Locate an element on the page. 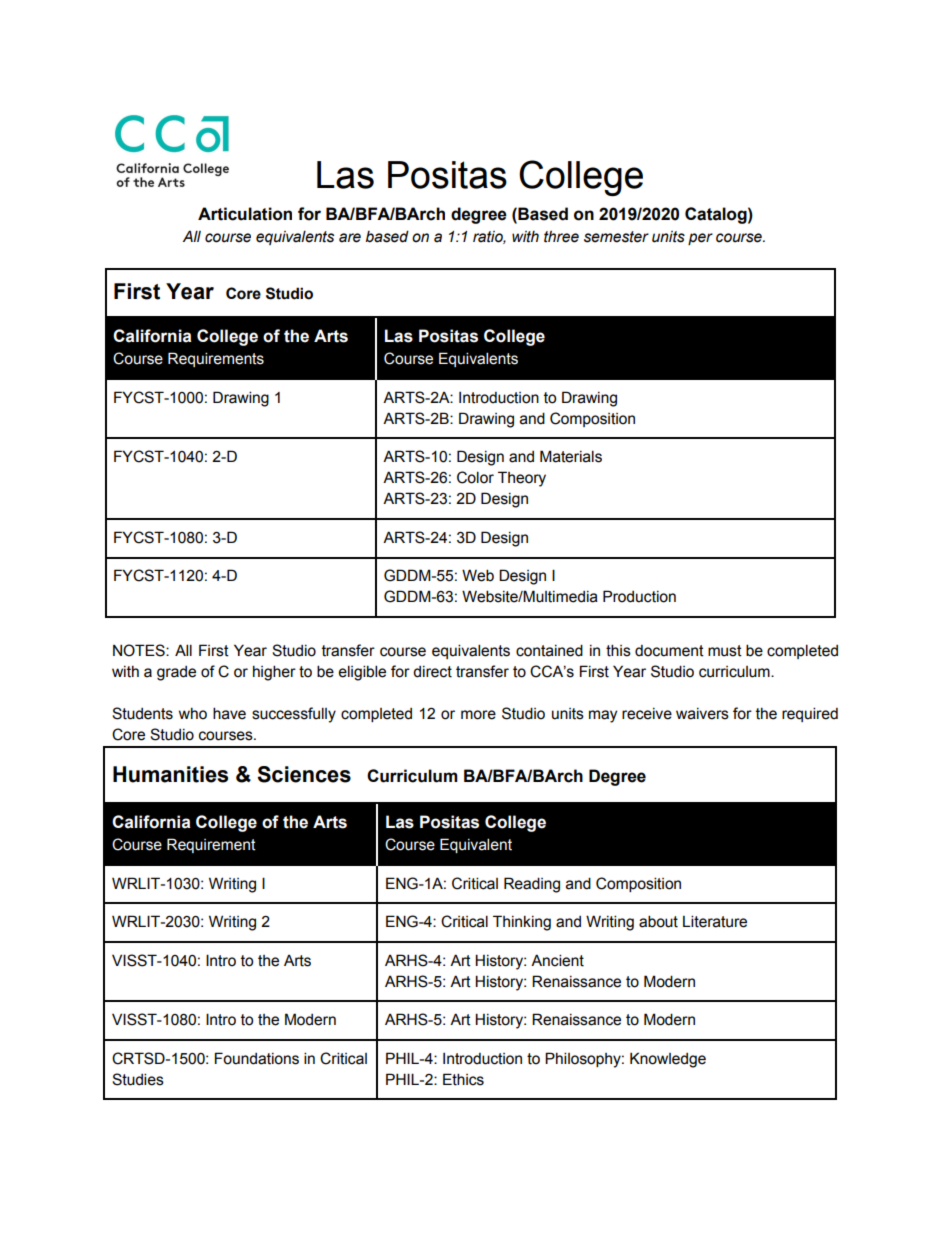 The image size is (952, 1233). grade is located at coordinates (176, 673).
